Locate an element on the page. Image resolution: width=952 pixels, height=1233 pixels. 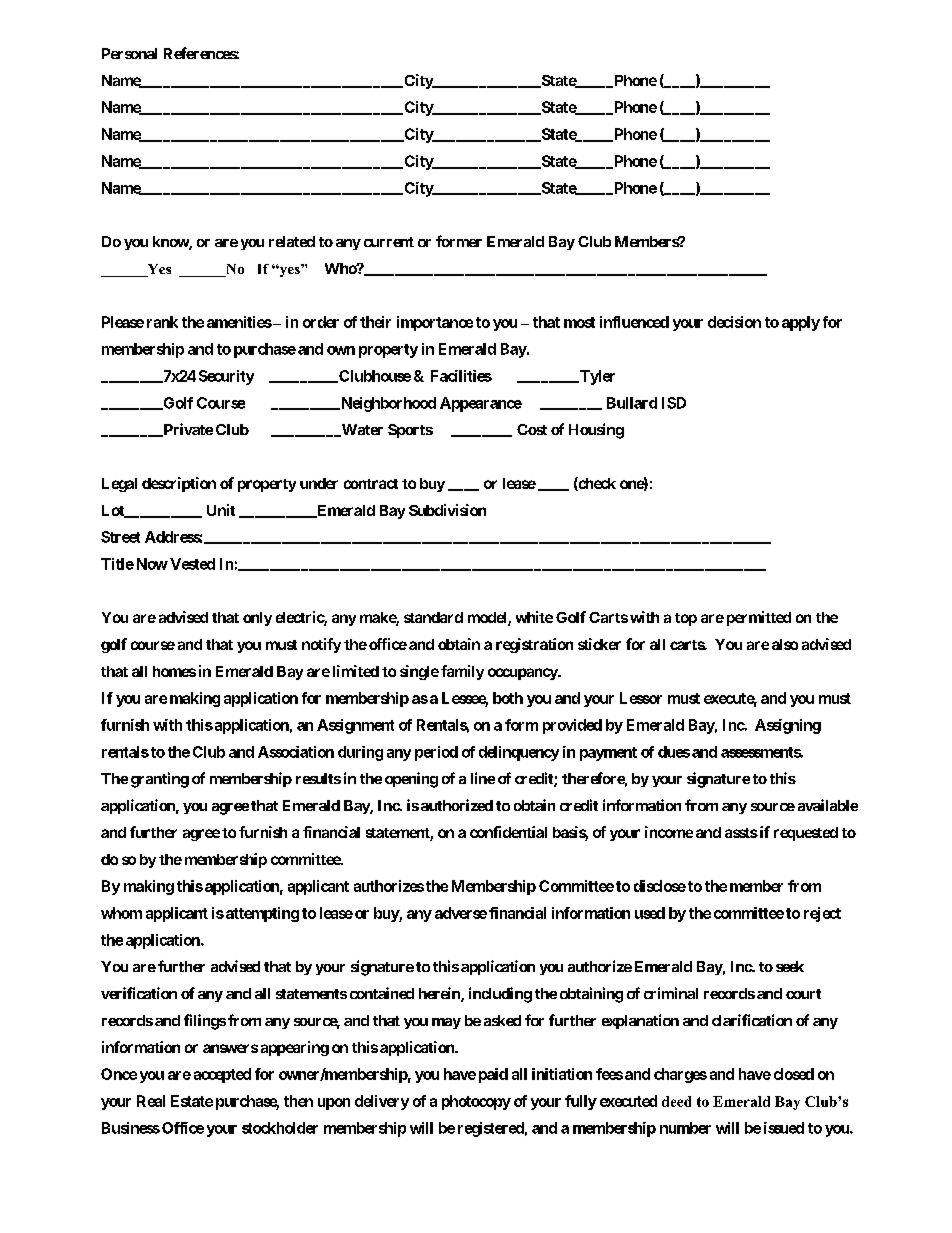
accepted is located at coordinates (222, 1075).
